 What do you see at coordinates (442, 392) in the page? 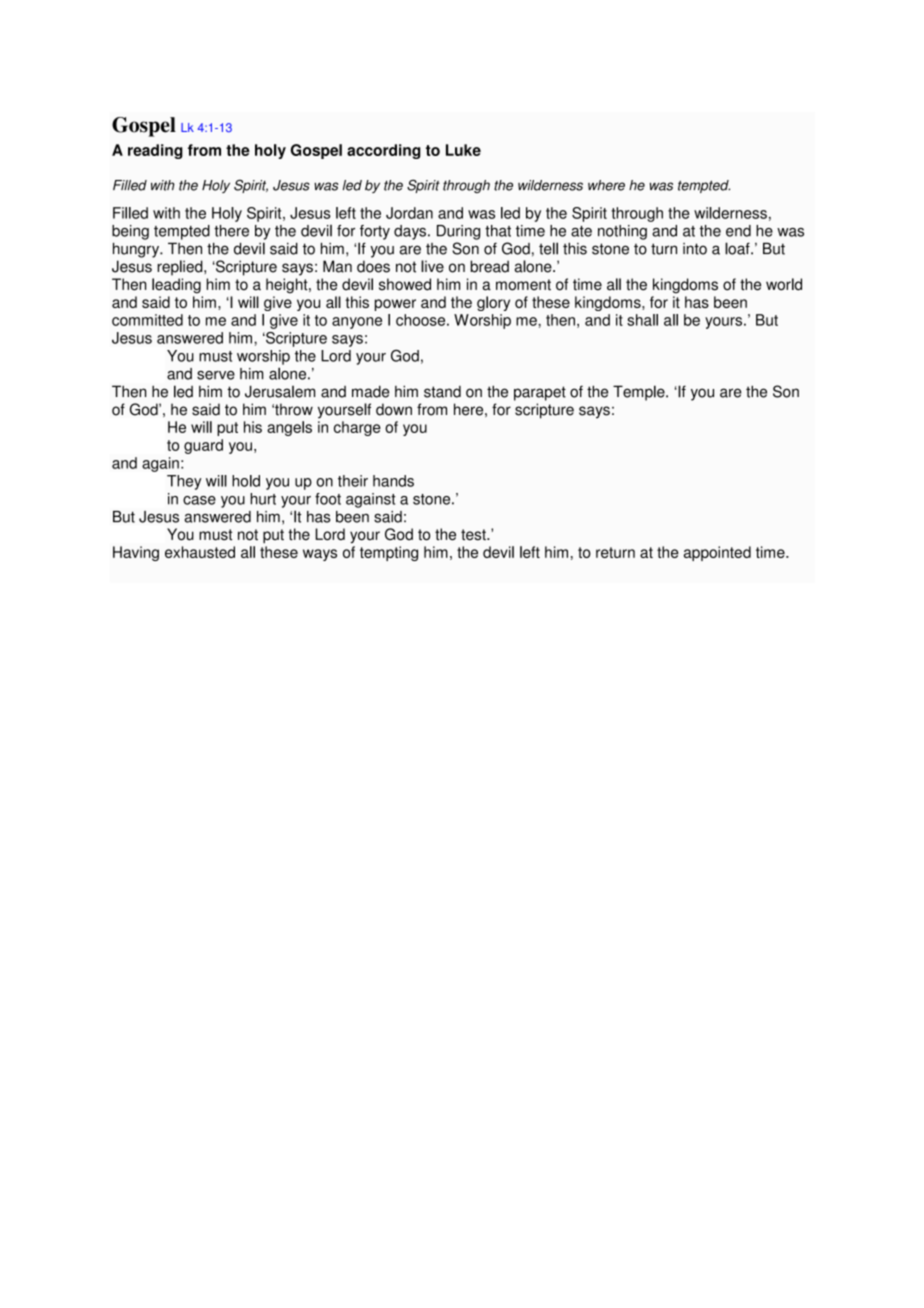
I see `stand` at bounding box center [442, 392].
